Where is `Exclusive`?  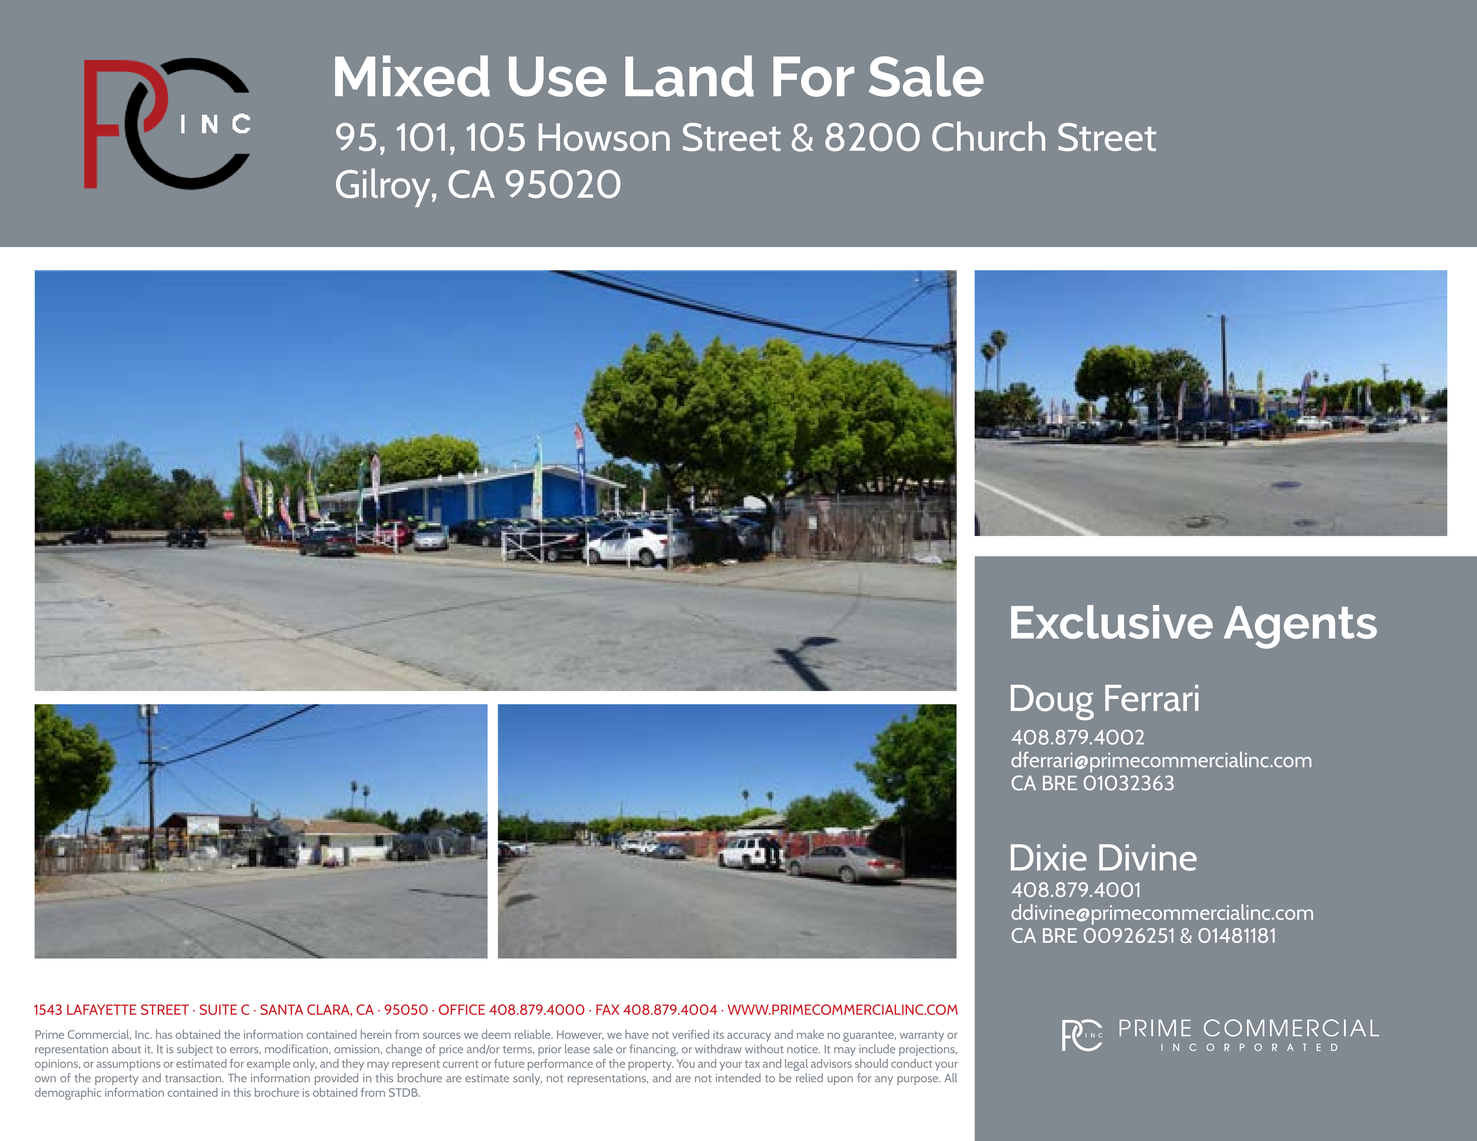 Exclusive is located at coordinates (1112, 622).
